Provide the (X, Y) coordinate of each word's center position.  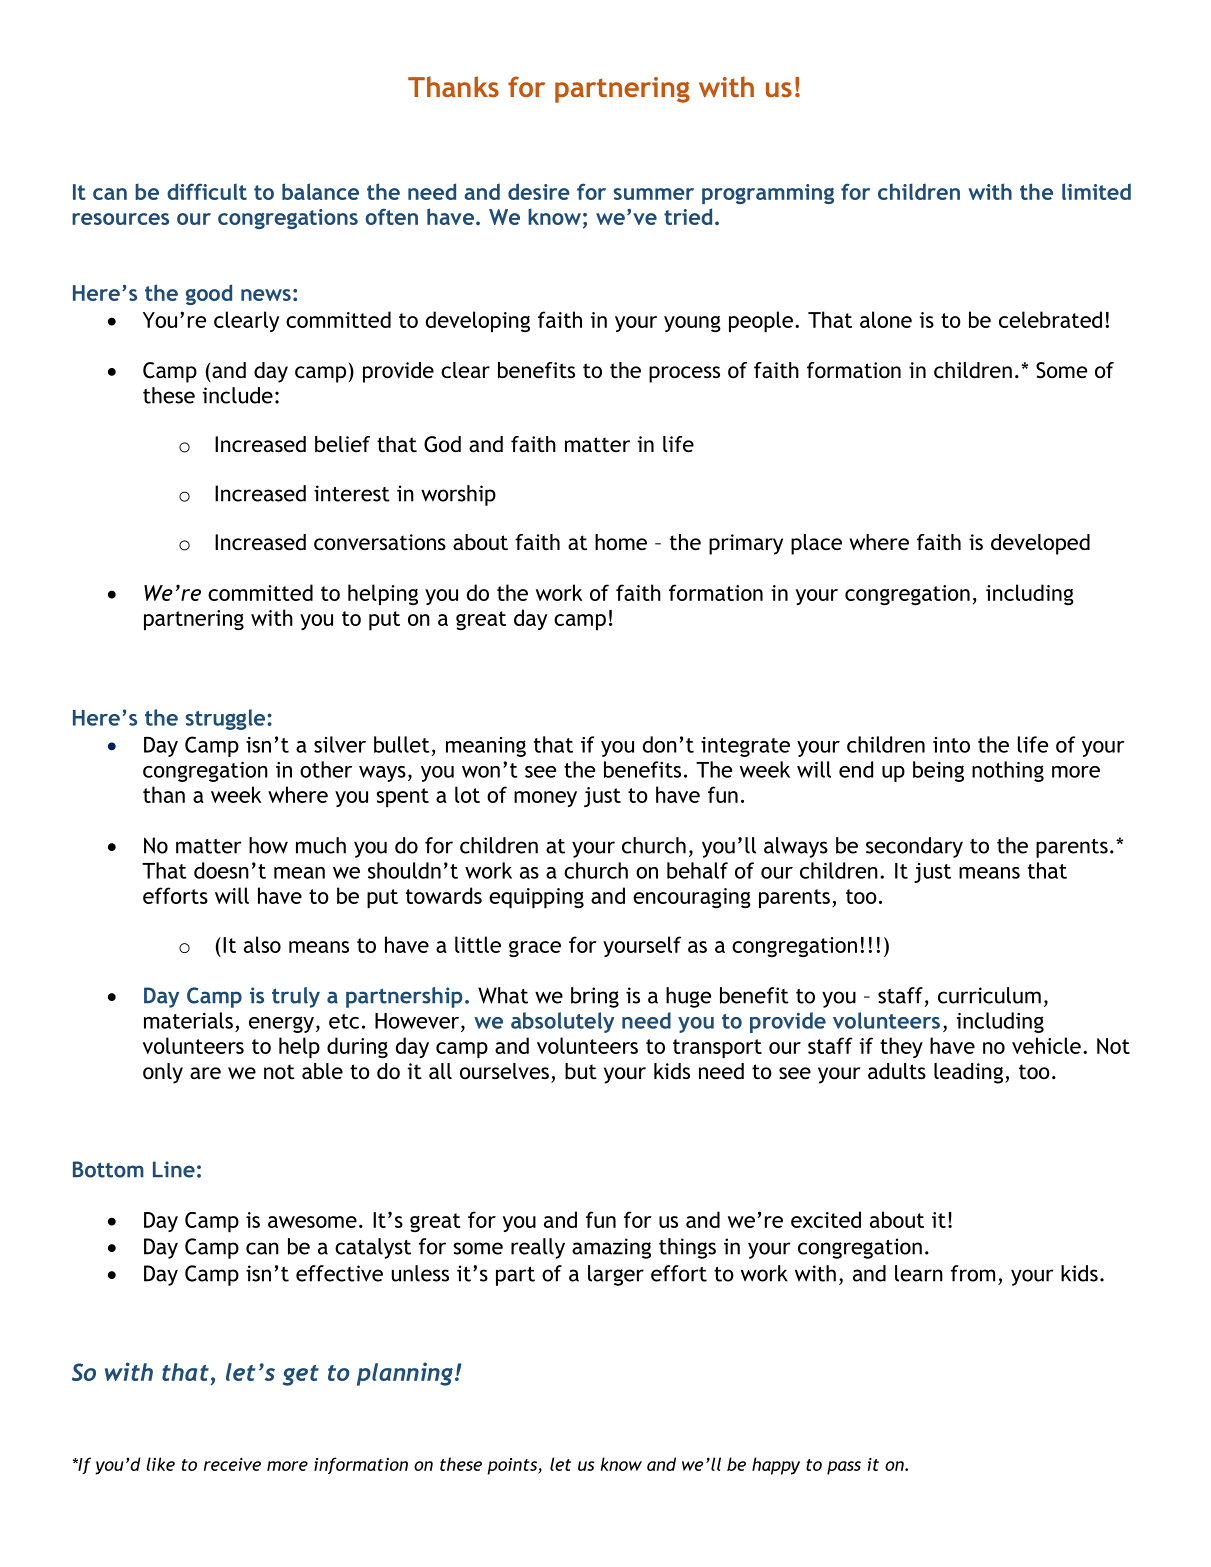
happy (776, 1466)
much (321, 845)
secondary (914, 847)
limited (1096, 191)
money (545, 799)
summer (654, 194)
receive (232, 1464)
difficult (207, 191)
